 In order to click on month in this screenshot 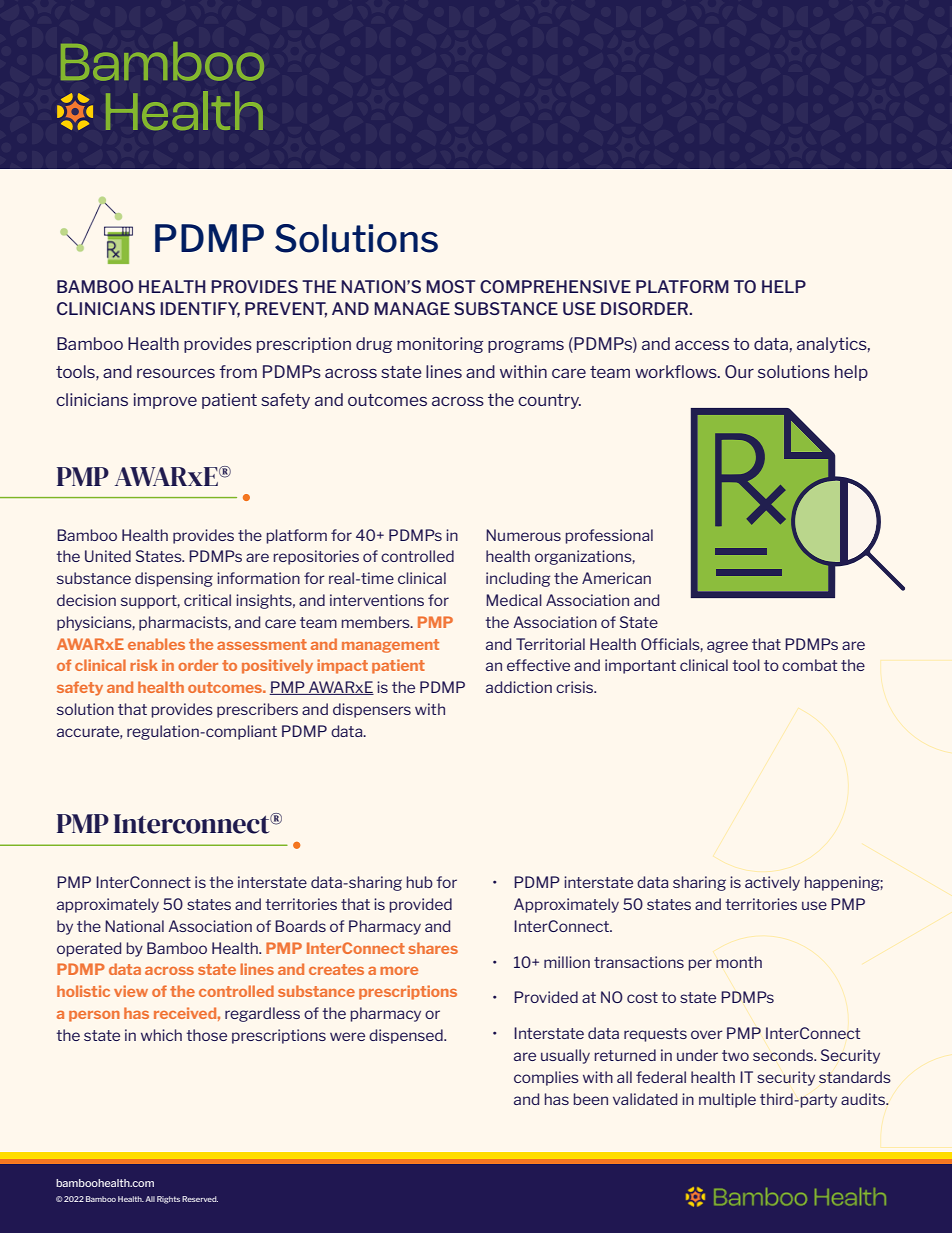, I will do `click(739, 962)`.
